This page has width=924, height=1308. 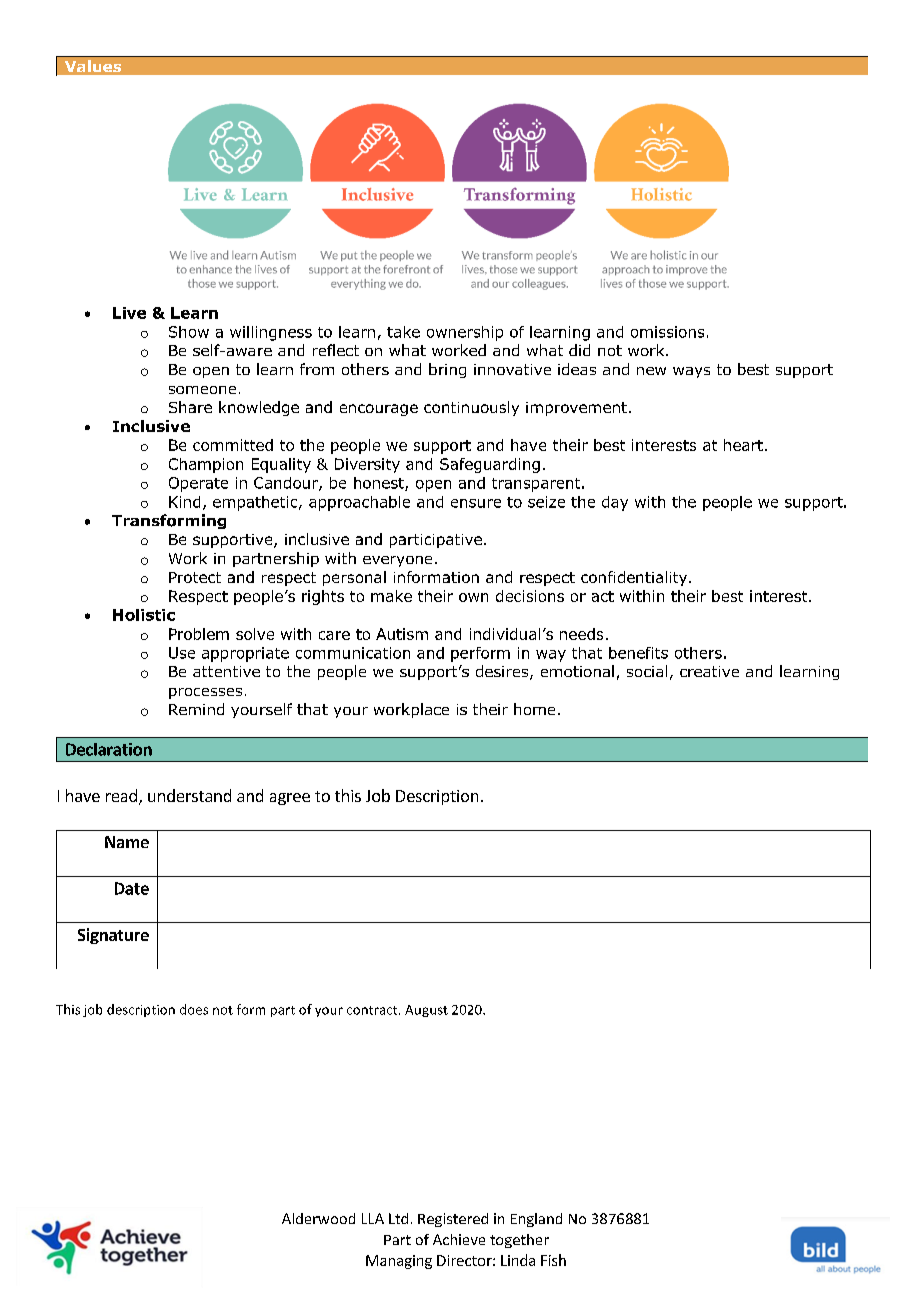 What do you see at coordinates (290, 799) in the page?
I see `agree` at bounding box center [290, 799].
